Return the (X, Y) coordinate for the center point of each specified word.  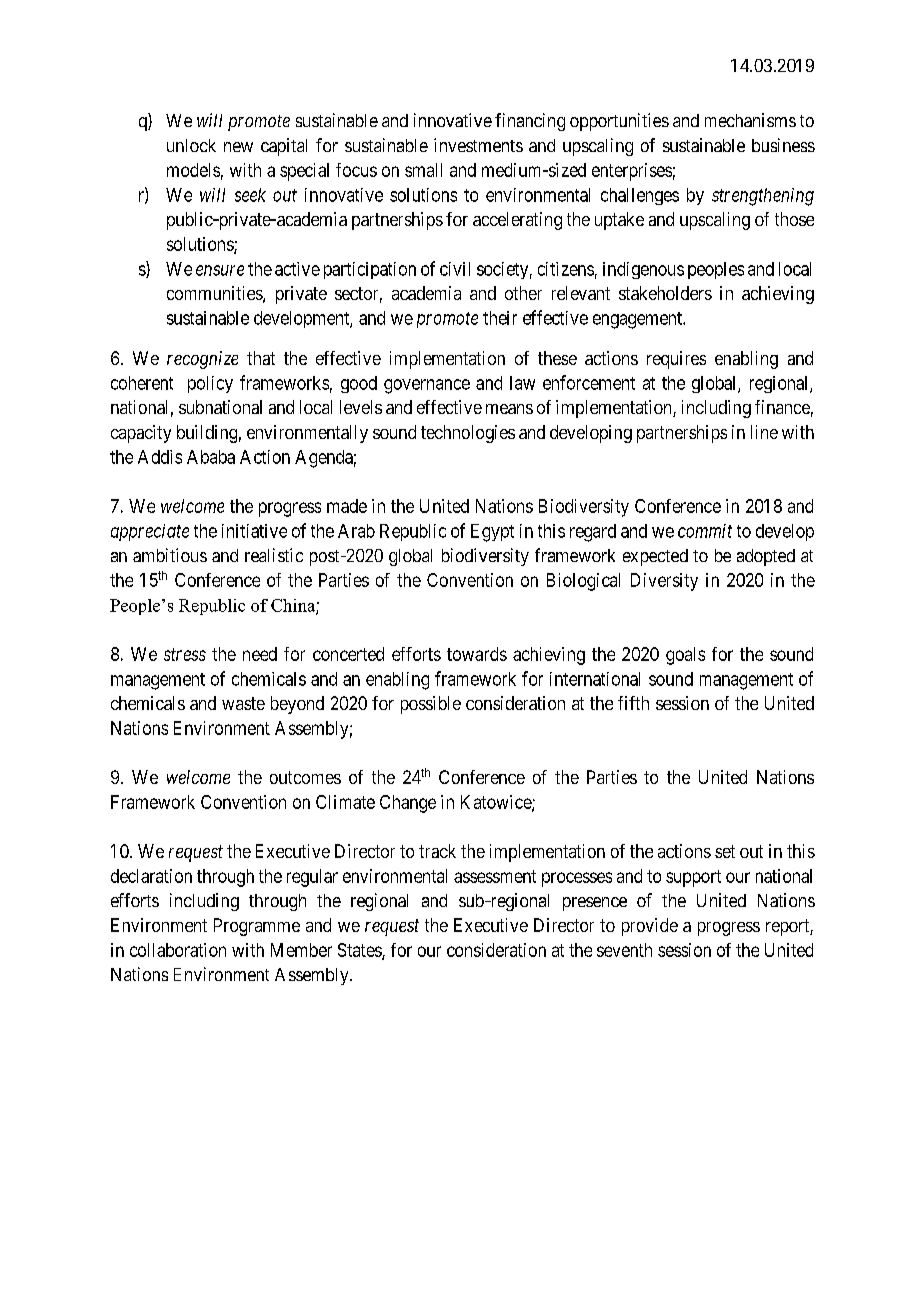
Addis (160, 457)
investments (478, 145)
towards (477, 654)
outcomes (305, 777)
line (764, 432)
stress (185, 654)
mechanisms (750, 120)
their (500, 318)
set (725, 851)
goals (685, 656)
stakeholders (665, 293)
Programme (257, 927)
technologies (468, 434)
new (238, 147)
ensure (220, 270)
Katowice (497, 803)
